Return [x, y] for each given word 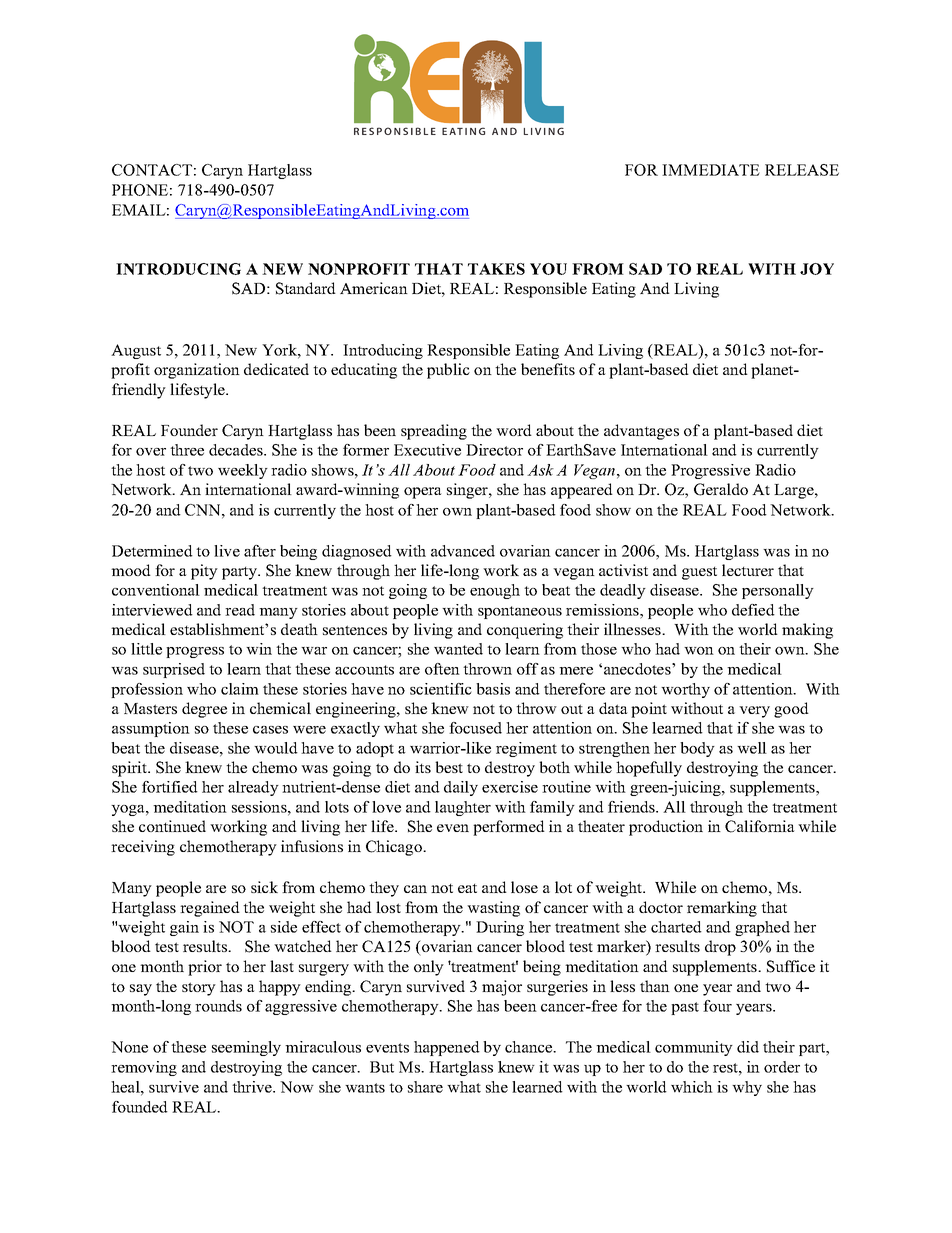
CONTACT [152, 170]
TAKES [496, 269]
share [425, 1087]
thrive [253, 1087]
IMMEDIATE [711, 170]
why [747, 1088]
